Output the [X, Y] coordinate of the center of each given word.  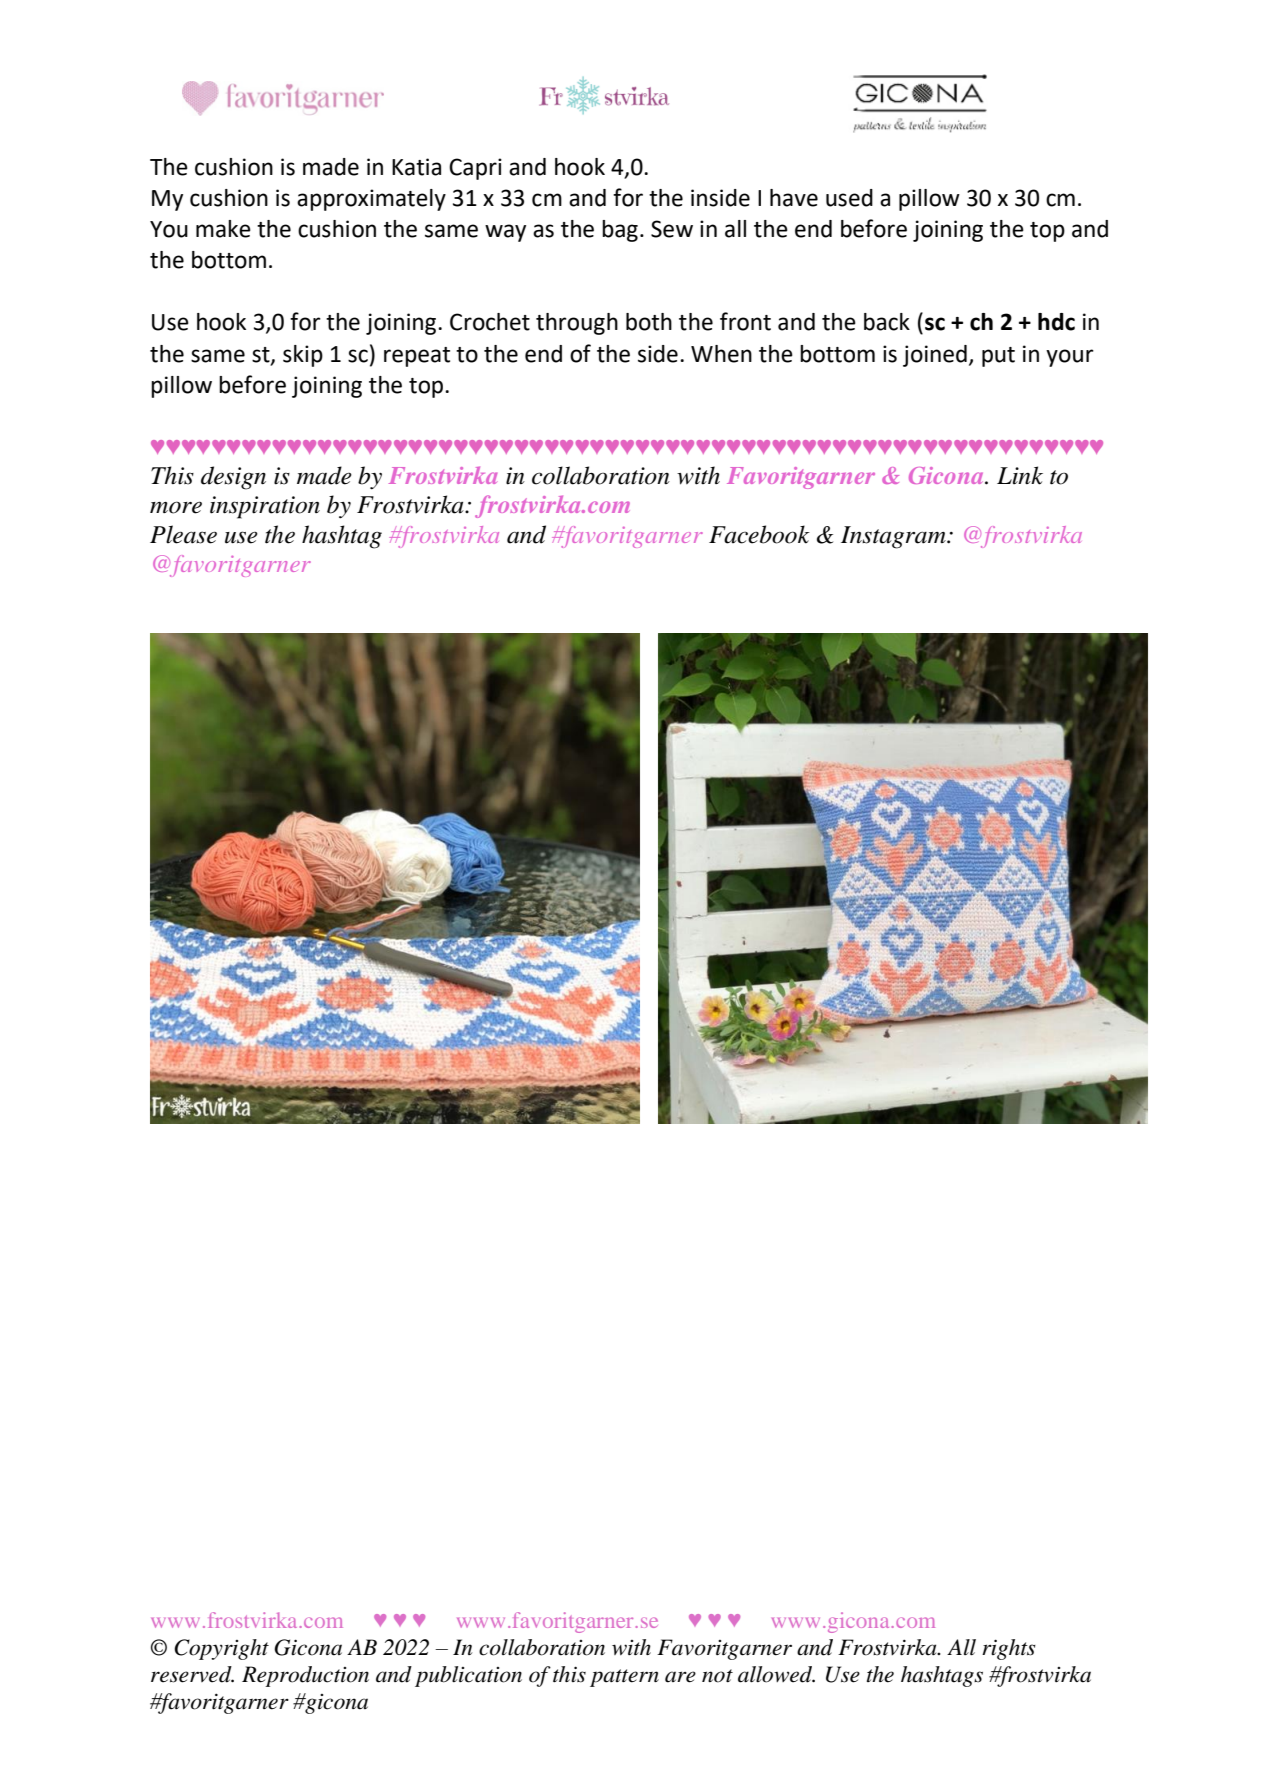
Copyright [221, 1649]
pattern [624, 1678]
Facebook [759, 534]
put [998, 357]
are [680, 1677]
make [223, 229]
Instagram [894, 537]
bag [620, 231]
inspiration [265, 507]
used [849, 198]
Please [183, 534]
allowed [776, 1674]
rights [1009, 1649]
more [176, 507]
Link [1020, 475]
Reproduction [305, 1676]
